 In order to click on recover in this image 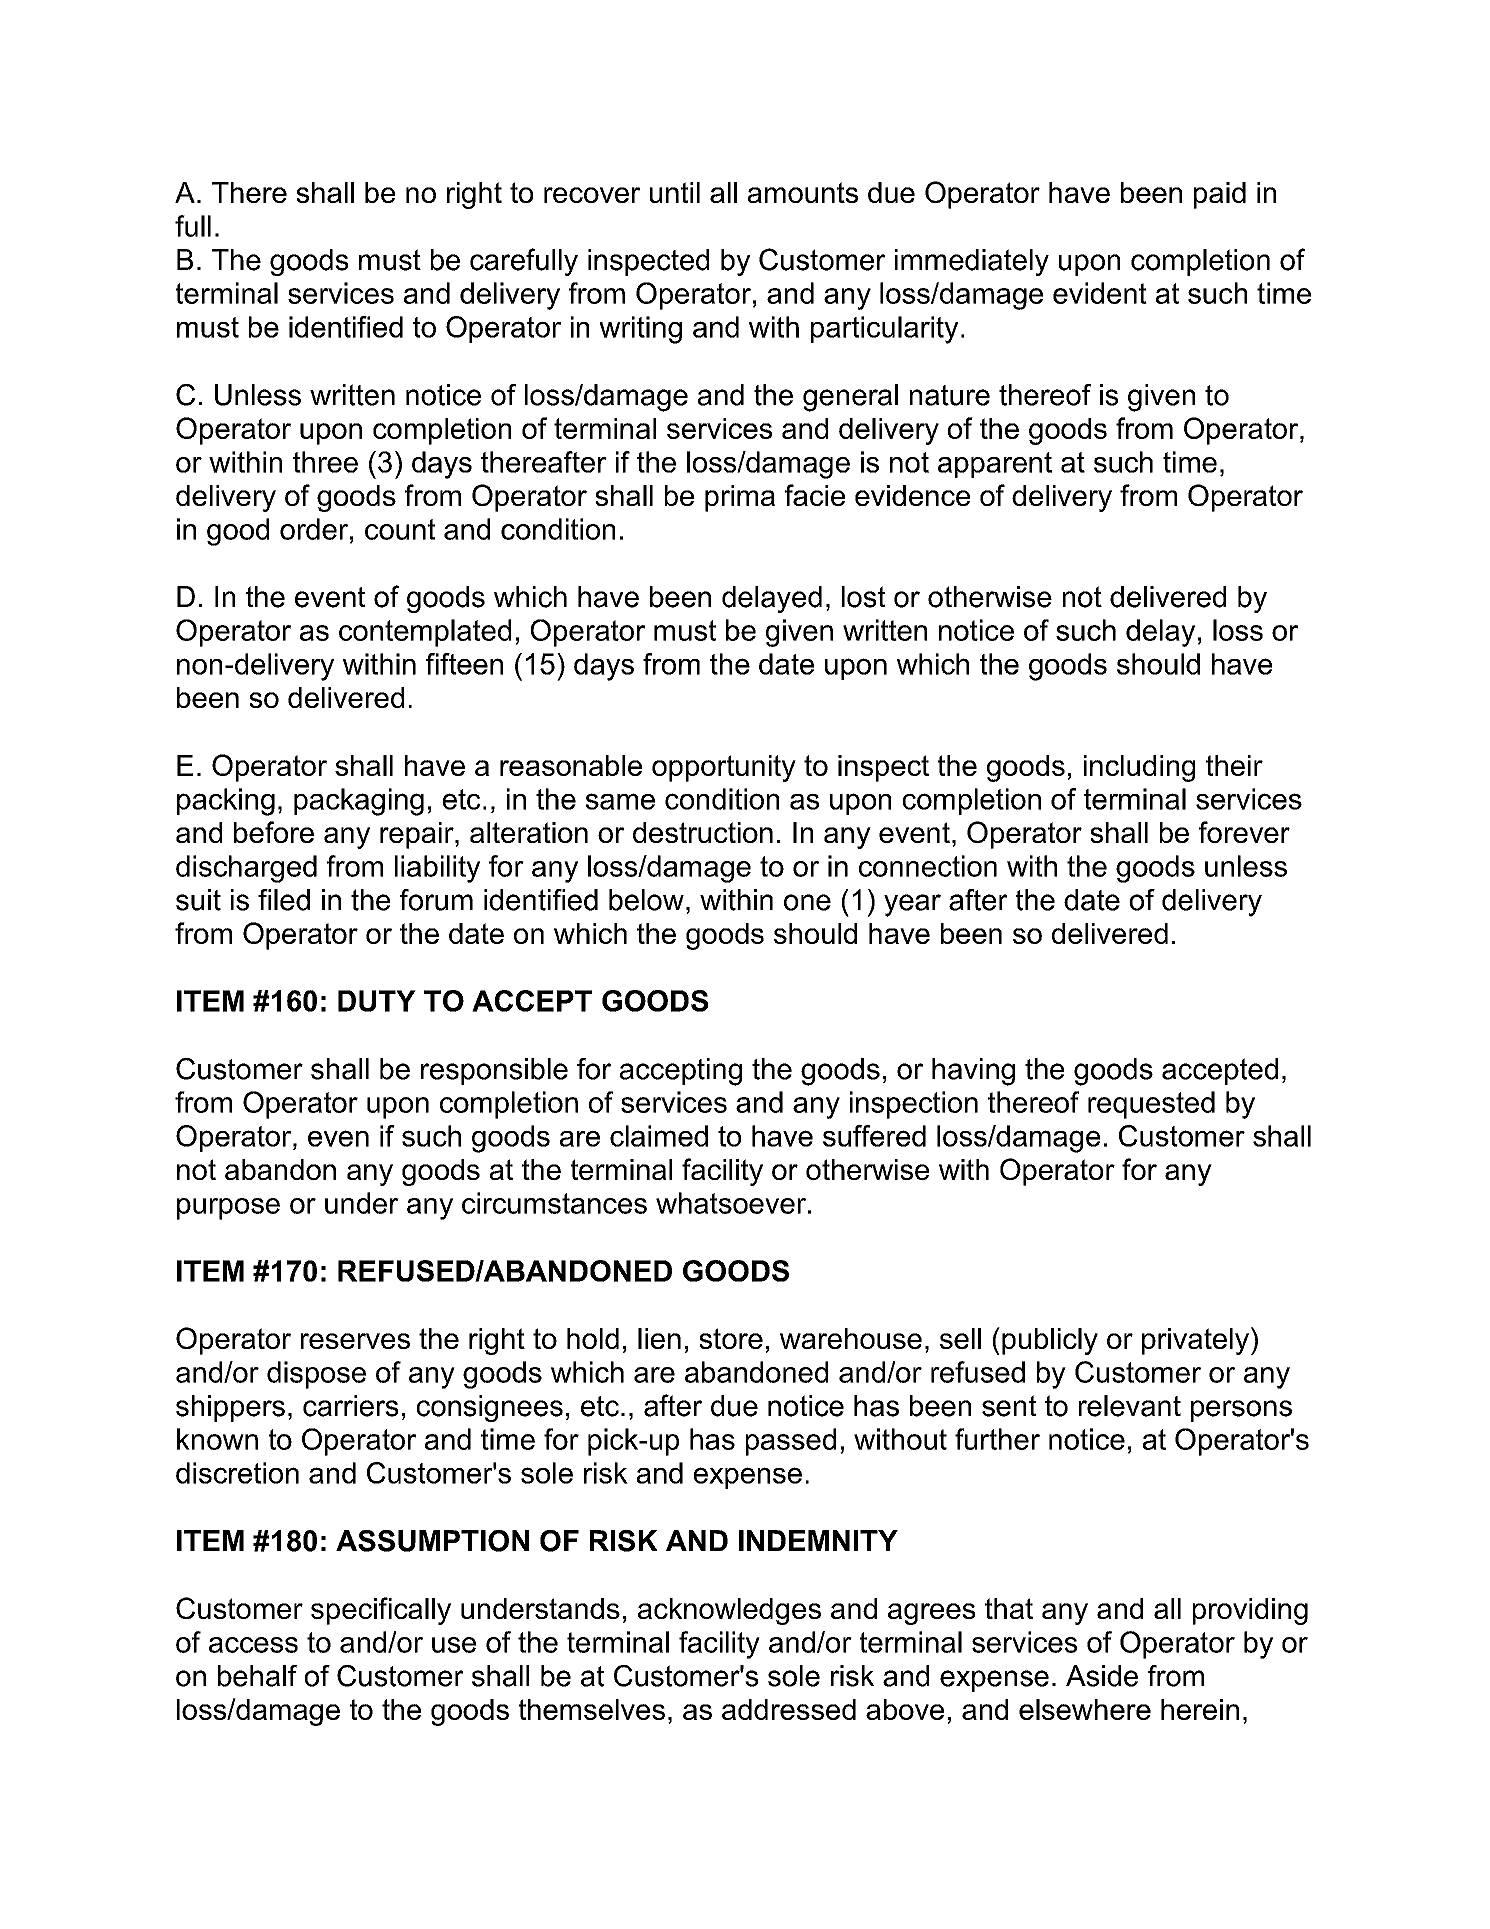, I will do `click(592, 195)`.
